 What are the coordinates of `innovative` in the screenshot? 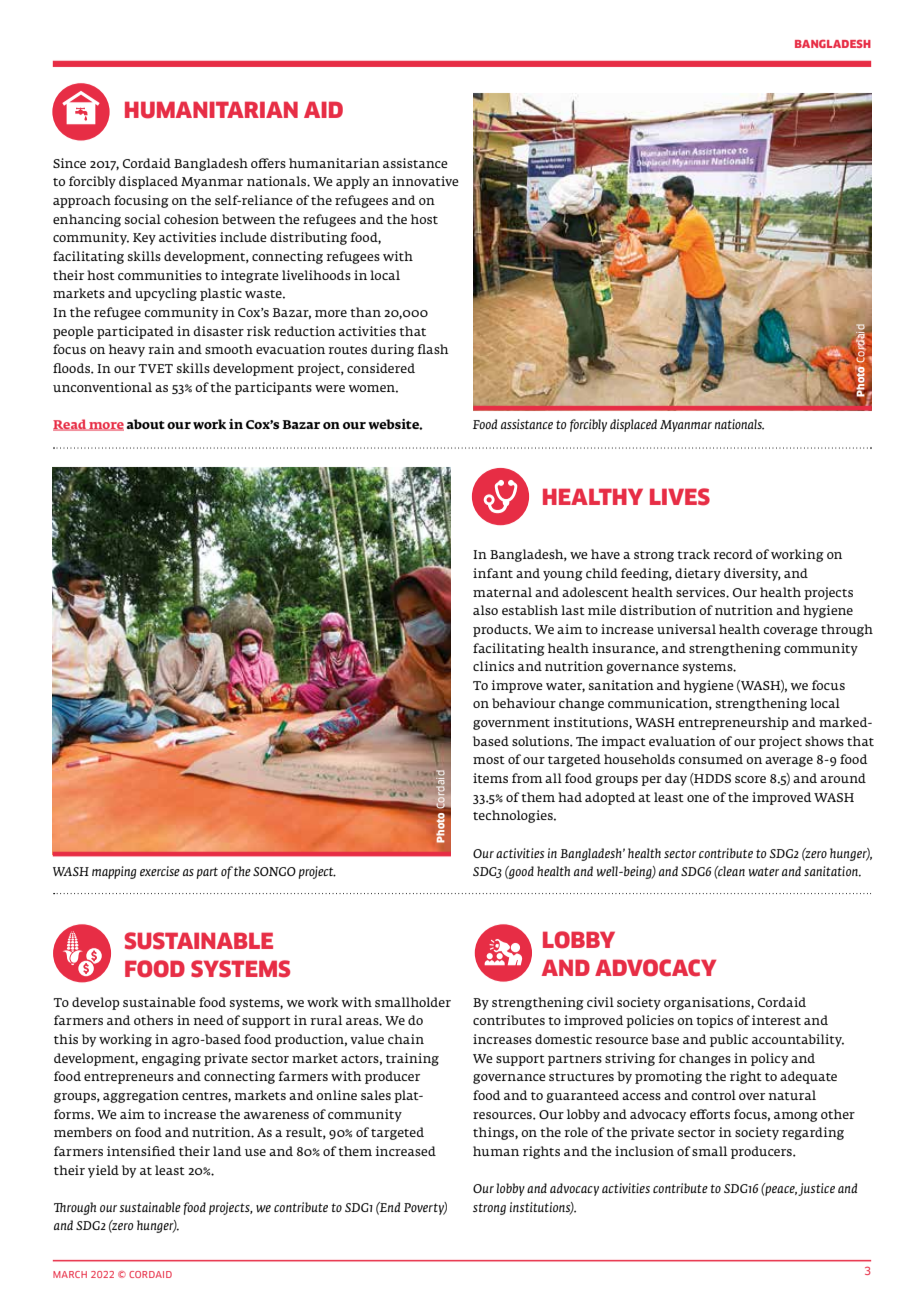 It's located at (425, 181).
